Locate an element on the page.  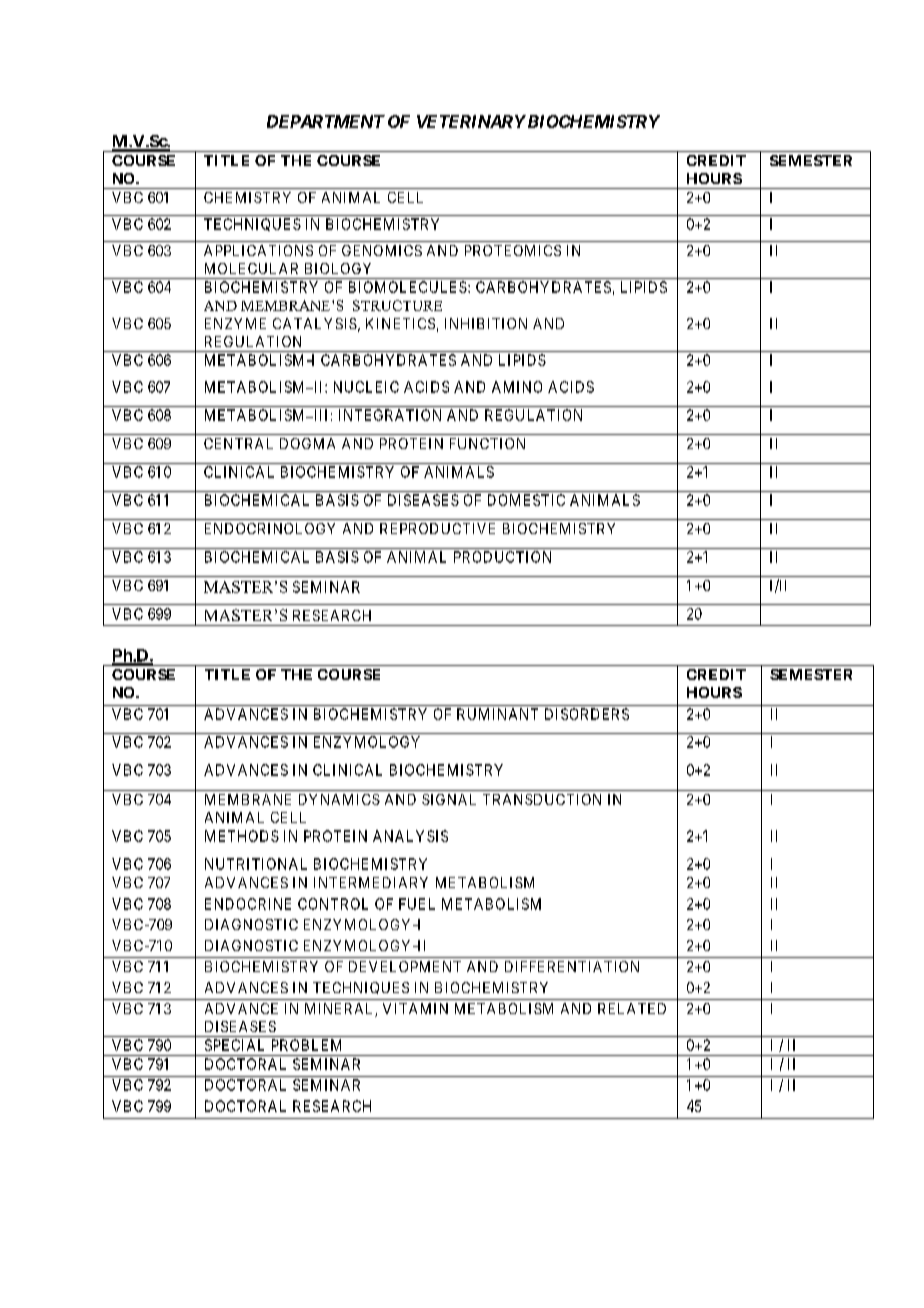
DOGMA is located at coordinates (307, 443).
